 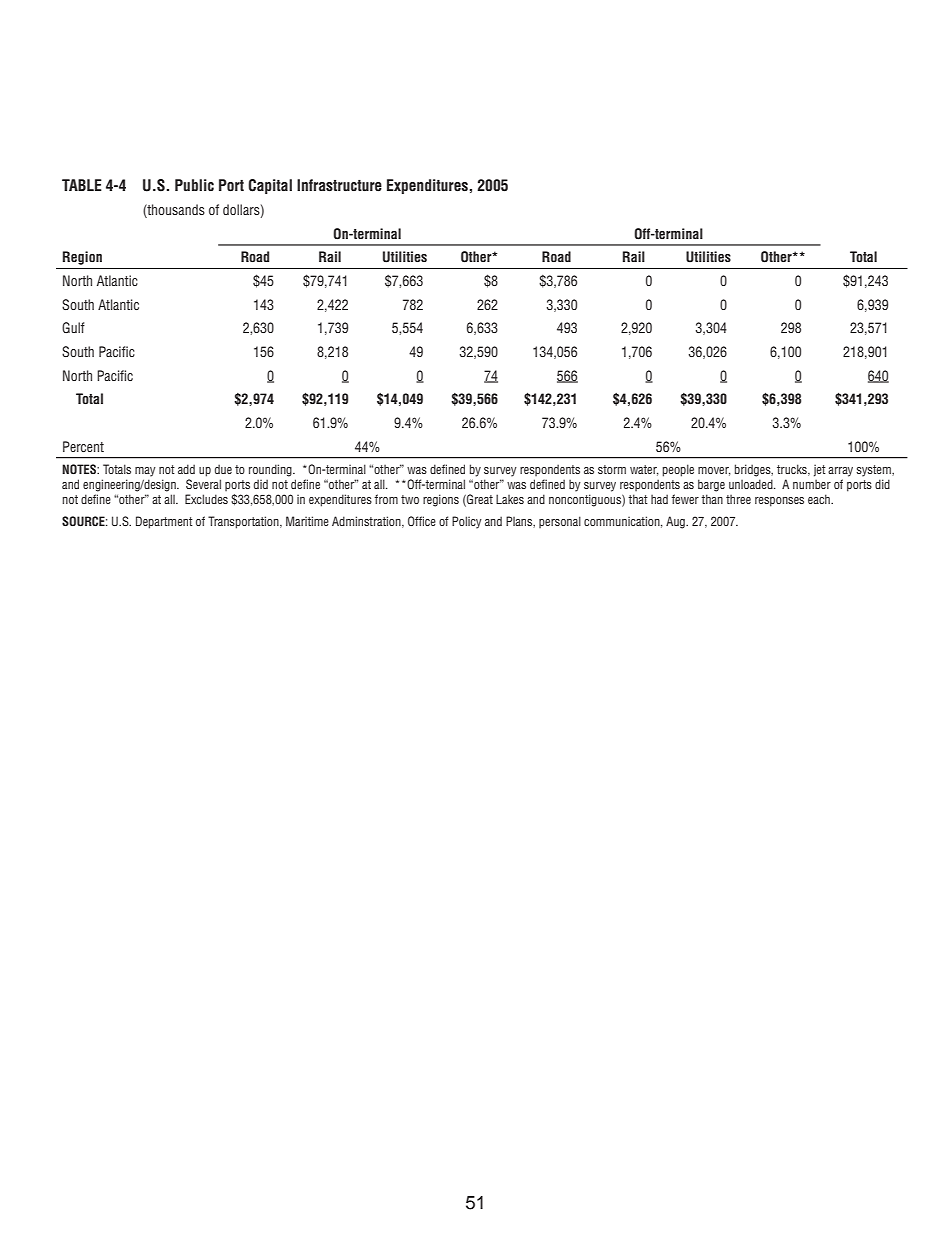 What do you see at coordinates (186, 469) in the screenshot?
I see `add` at bounding box center [186, 469].
